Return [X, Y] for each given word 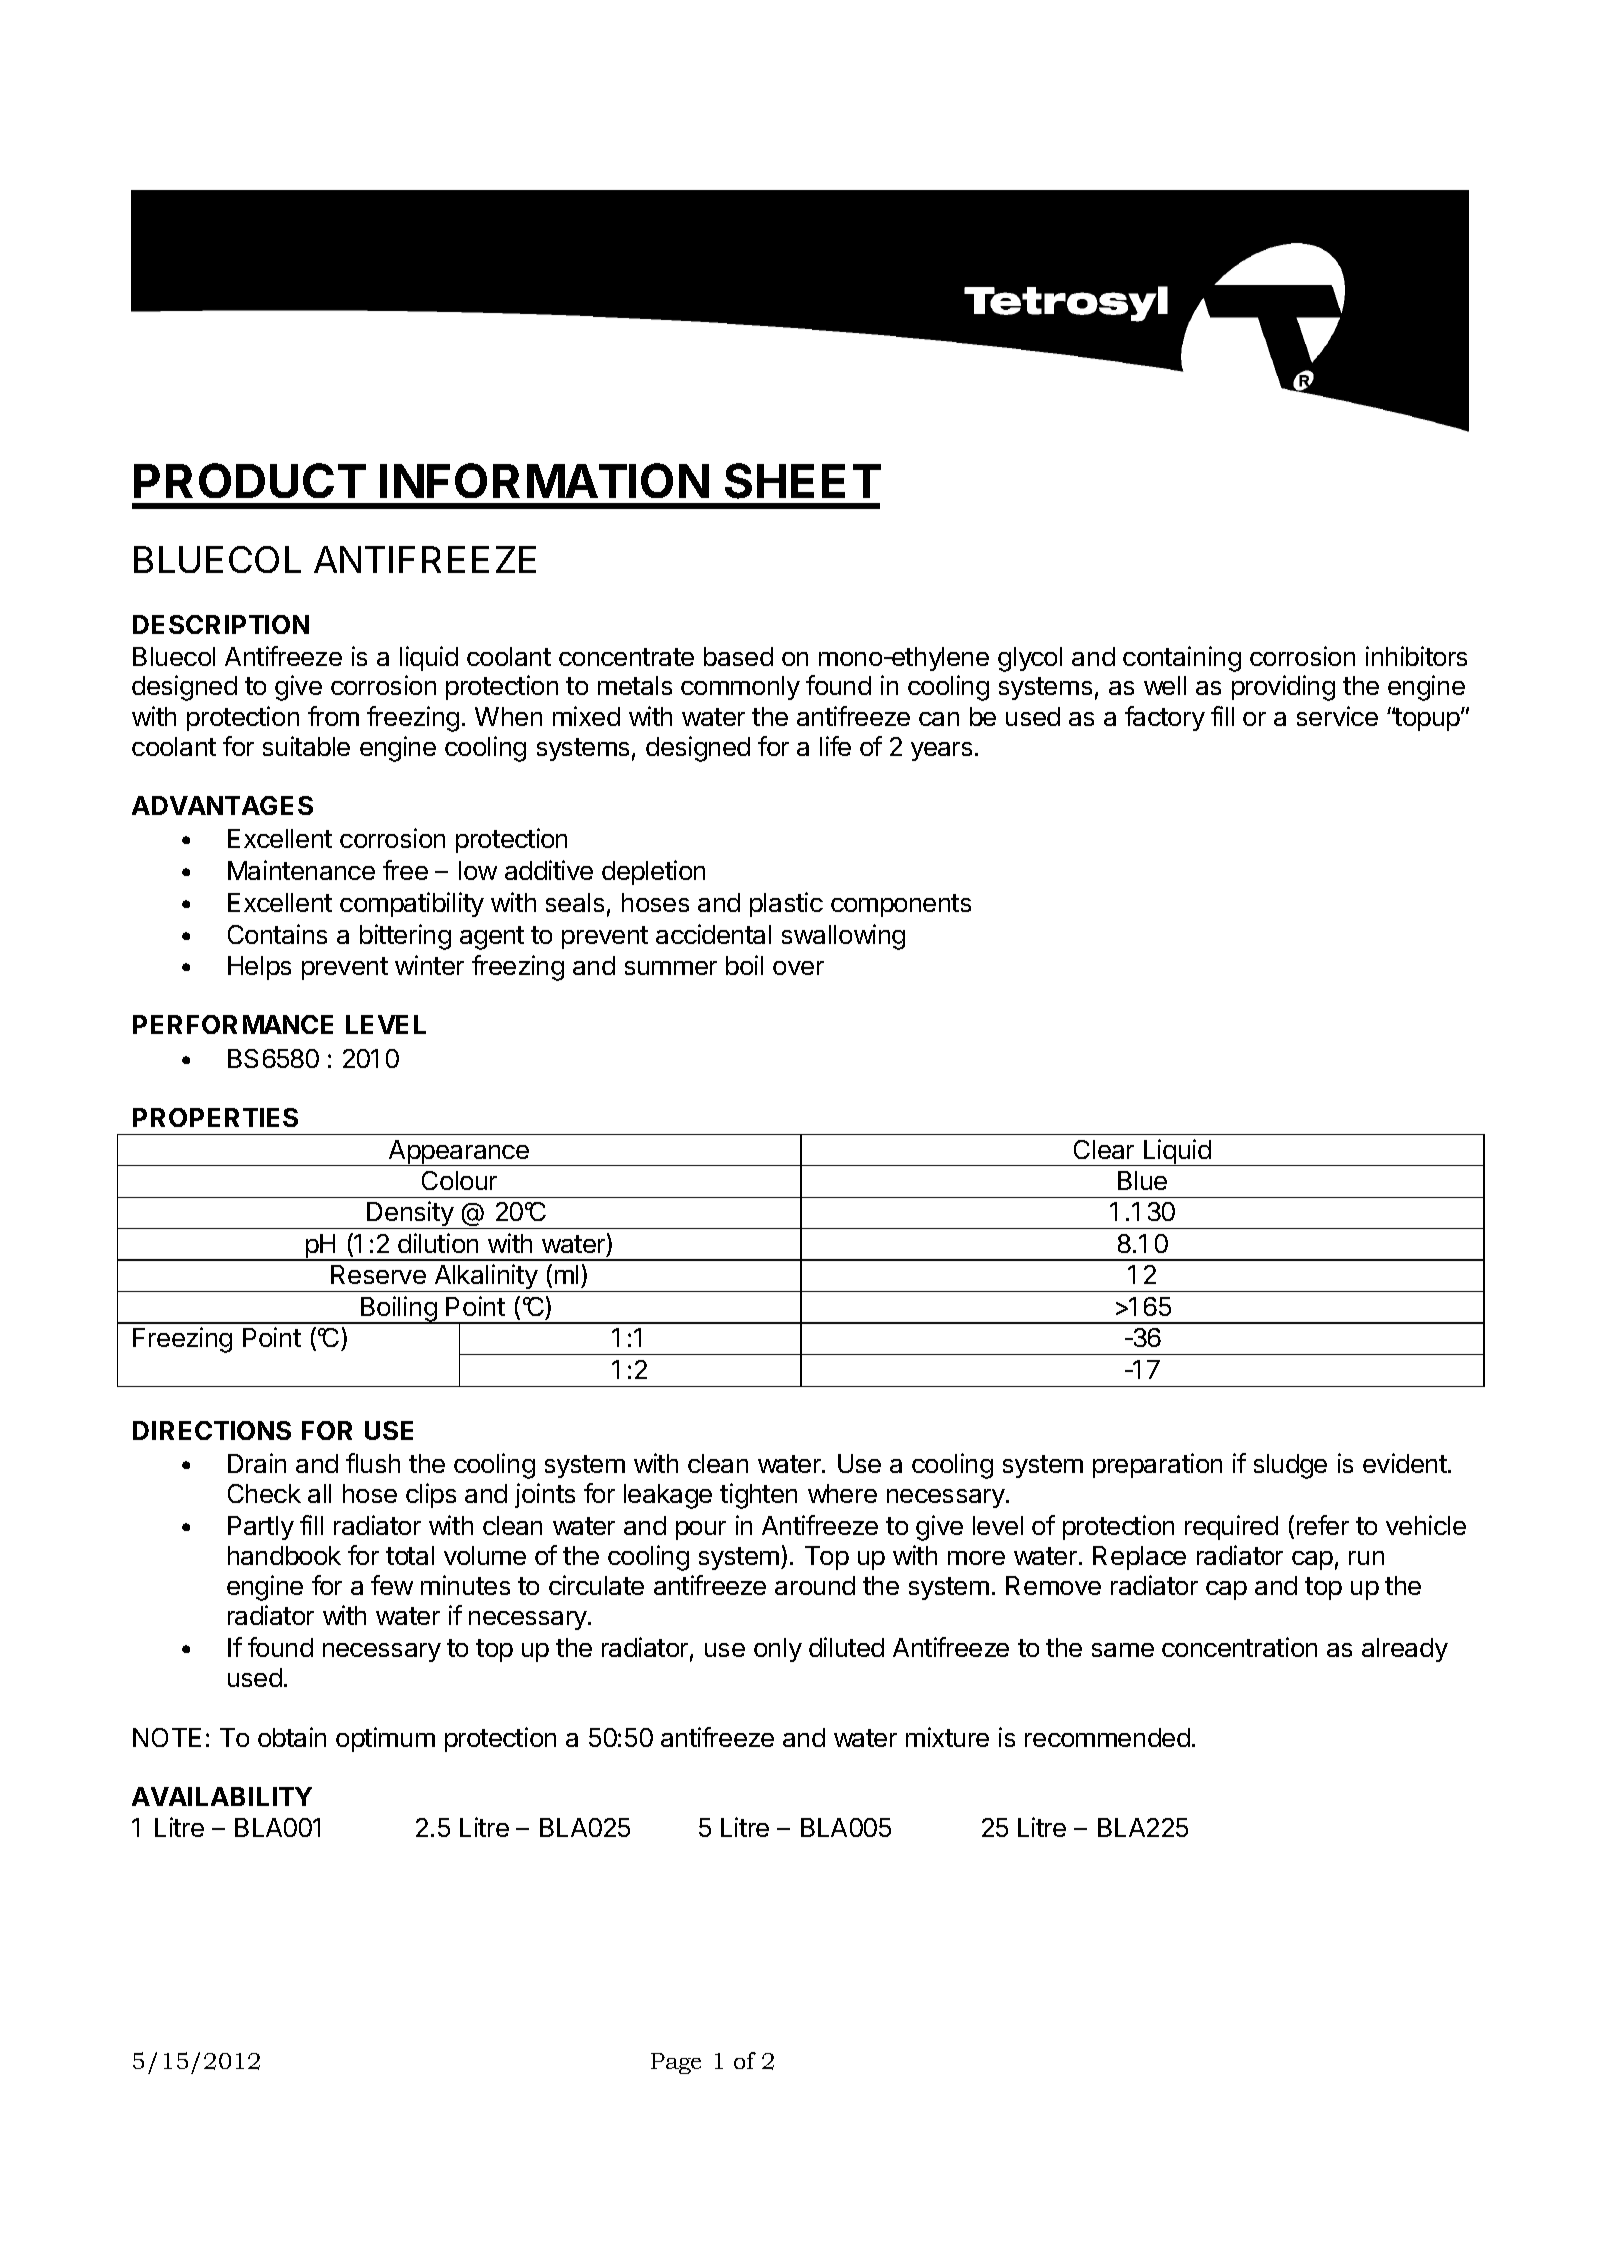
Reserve [378, 1274]
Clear [1104, 1149]
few [392, 1585]
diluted [846, 1647]
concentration [1239, 1647]
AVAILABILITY [222, 1796]
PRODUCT [250, 480]
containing [1182, 659]
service [1337, 716]
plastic [786, 904]
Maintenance [301, 870]
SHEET [803, 481]
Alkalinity [486, 1278]
